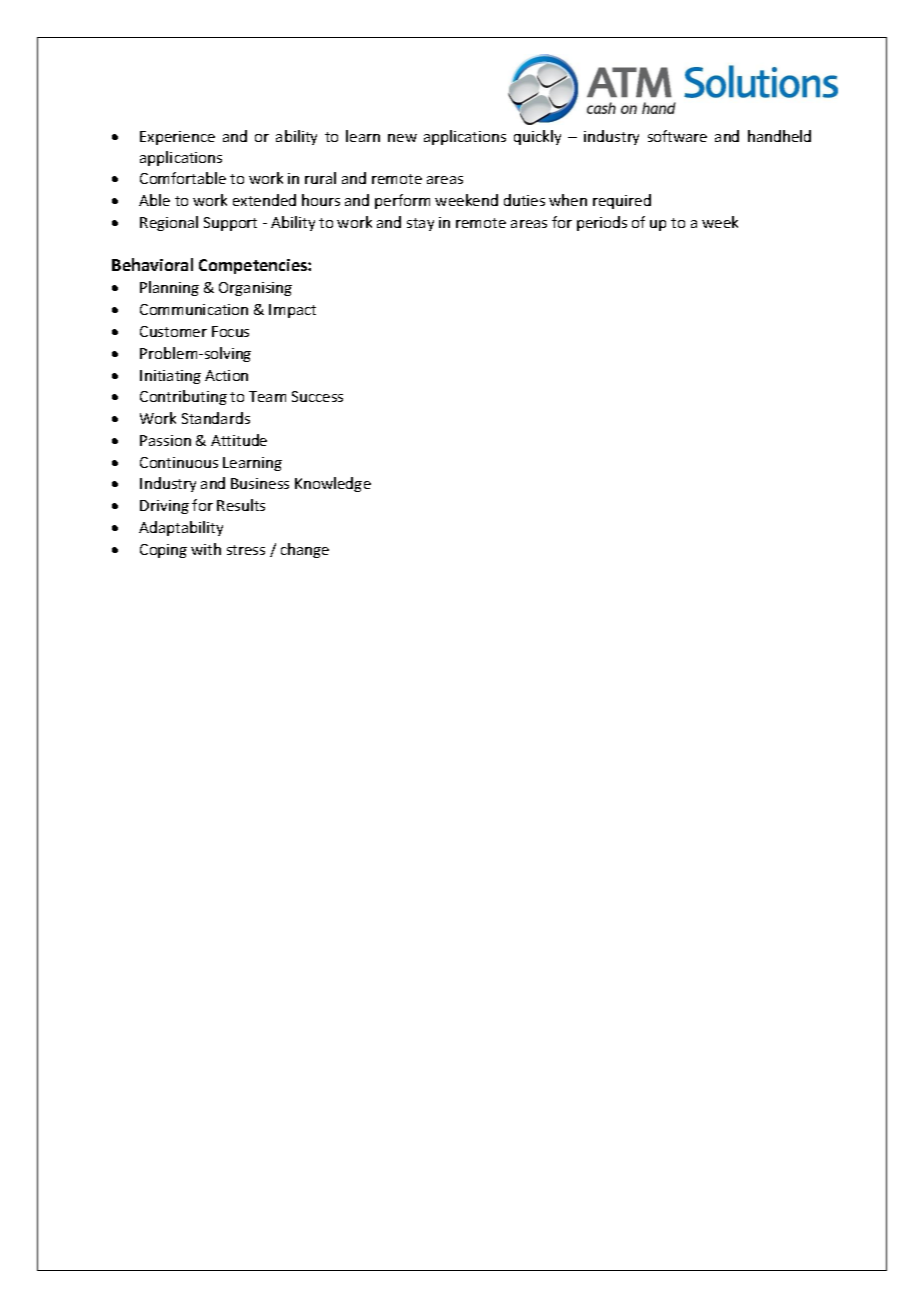 The width and height of the image is (924, 1308). I want to click on required, so click(622, 201).
